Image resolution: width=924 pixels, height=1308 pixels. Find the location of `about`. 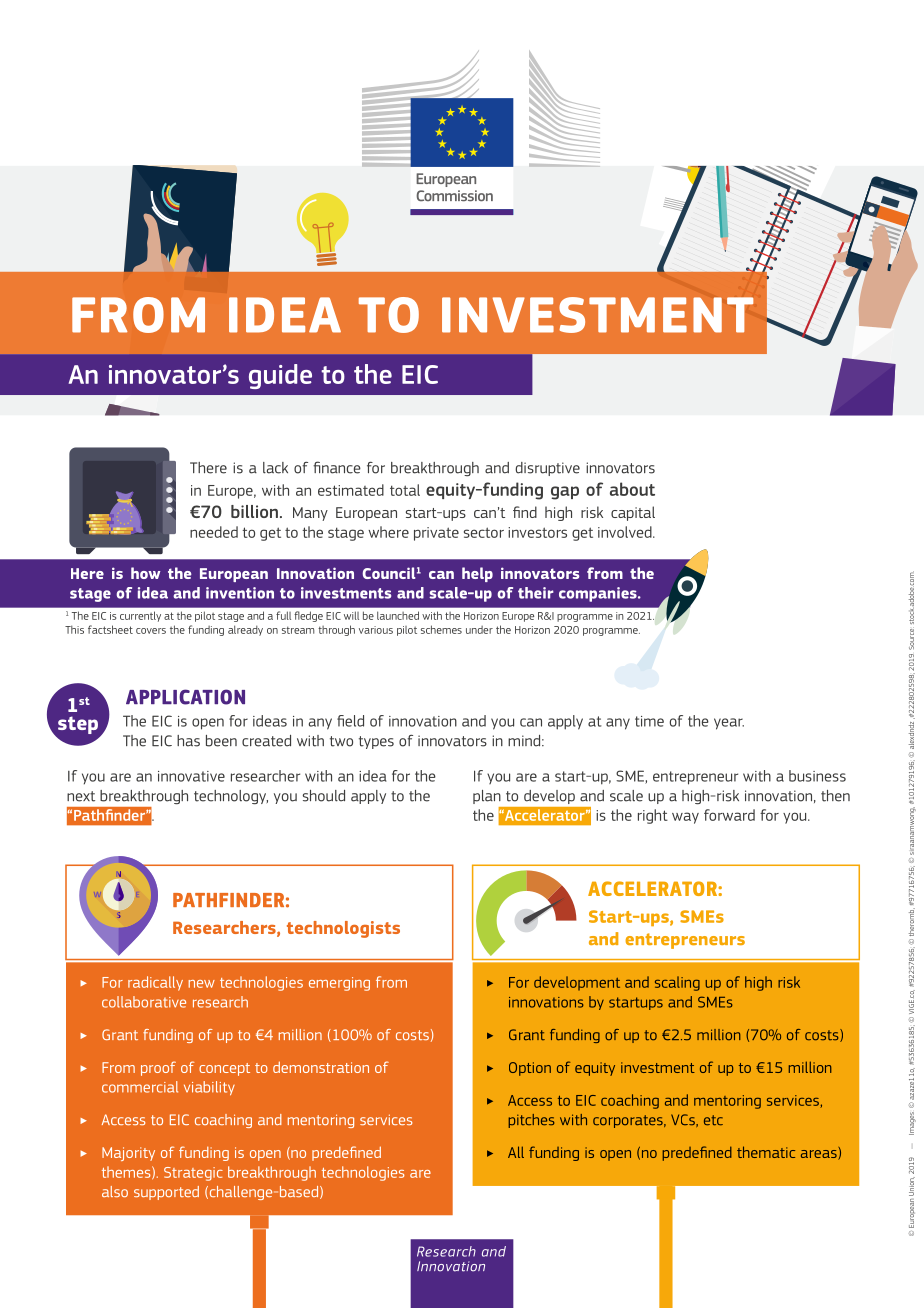

about is located at coordinates (632, 489).
